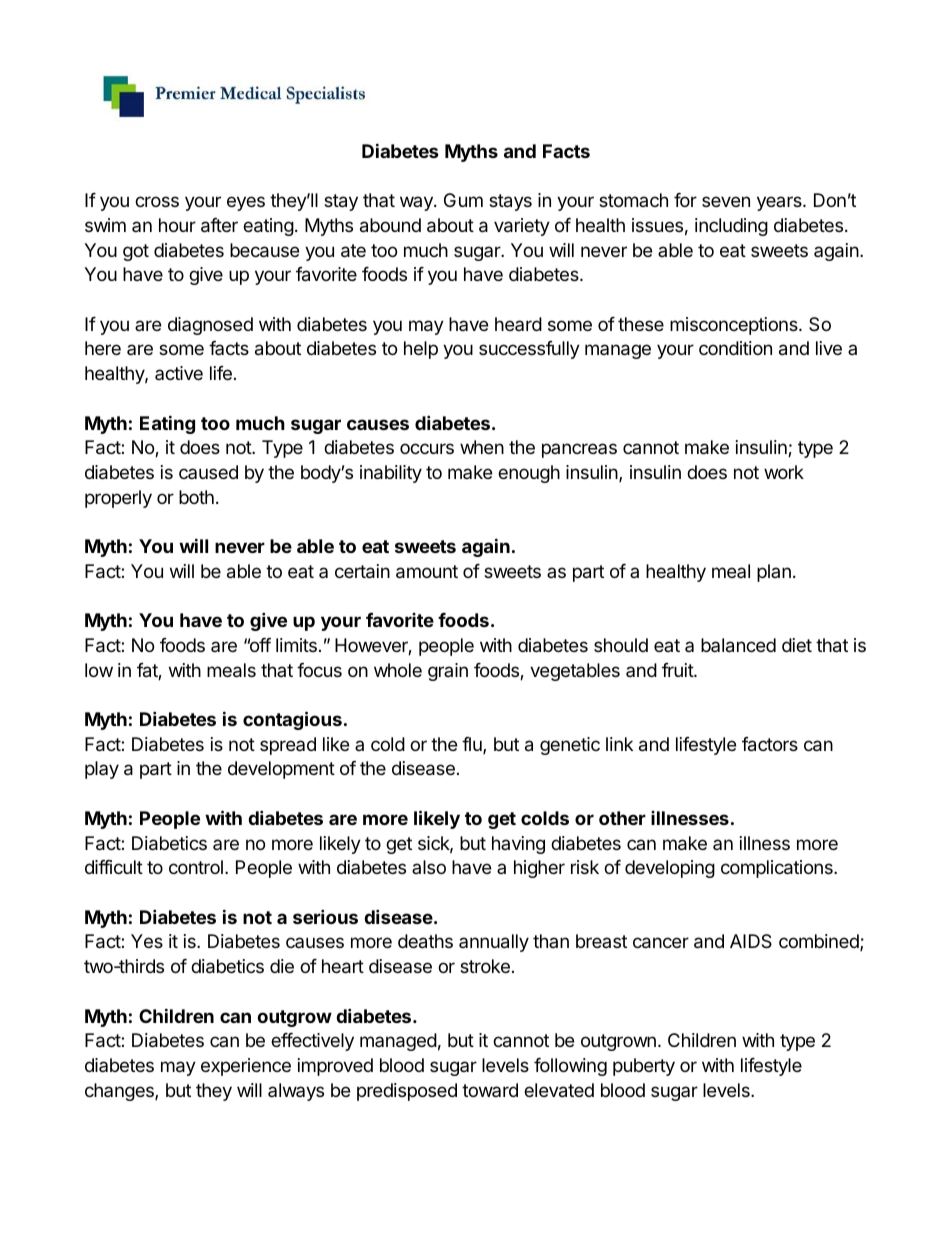  What do you see at coordinates (246, 1067) in the screenshot?
I see `experience` at bounding box center [246, 1067].
